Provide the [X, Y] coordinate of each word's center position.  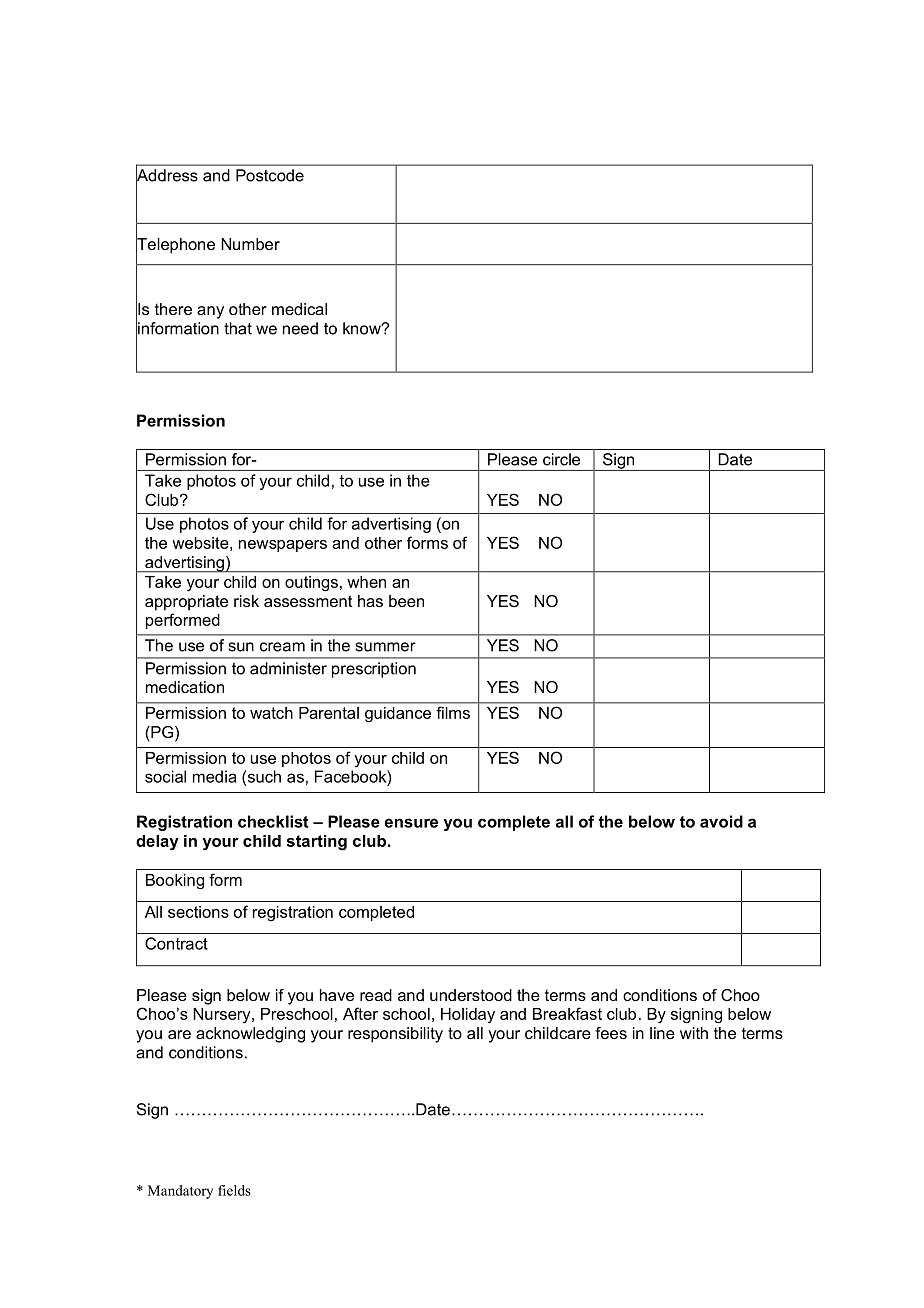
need [300, 328]
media [215, 776]
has [370, 601]
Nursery [223, 1016]
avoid [721, 821]
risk [246, 601]
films [453, 713]
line [662, 1033]
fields [234, 1190]
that [238, 328]
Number [250, 244]
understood [471, 995]
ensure [411, 823]
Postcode [270, 175]
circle [561, 459]
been [406, 601]
